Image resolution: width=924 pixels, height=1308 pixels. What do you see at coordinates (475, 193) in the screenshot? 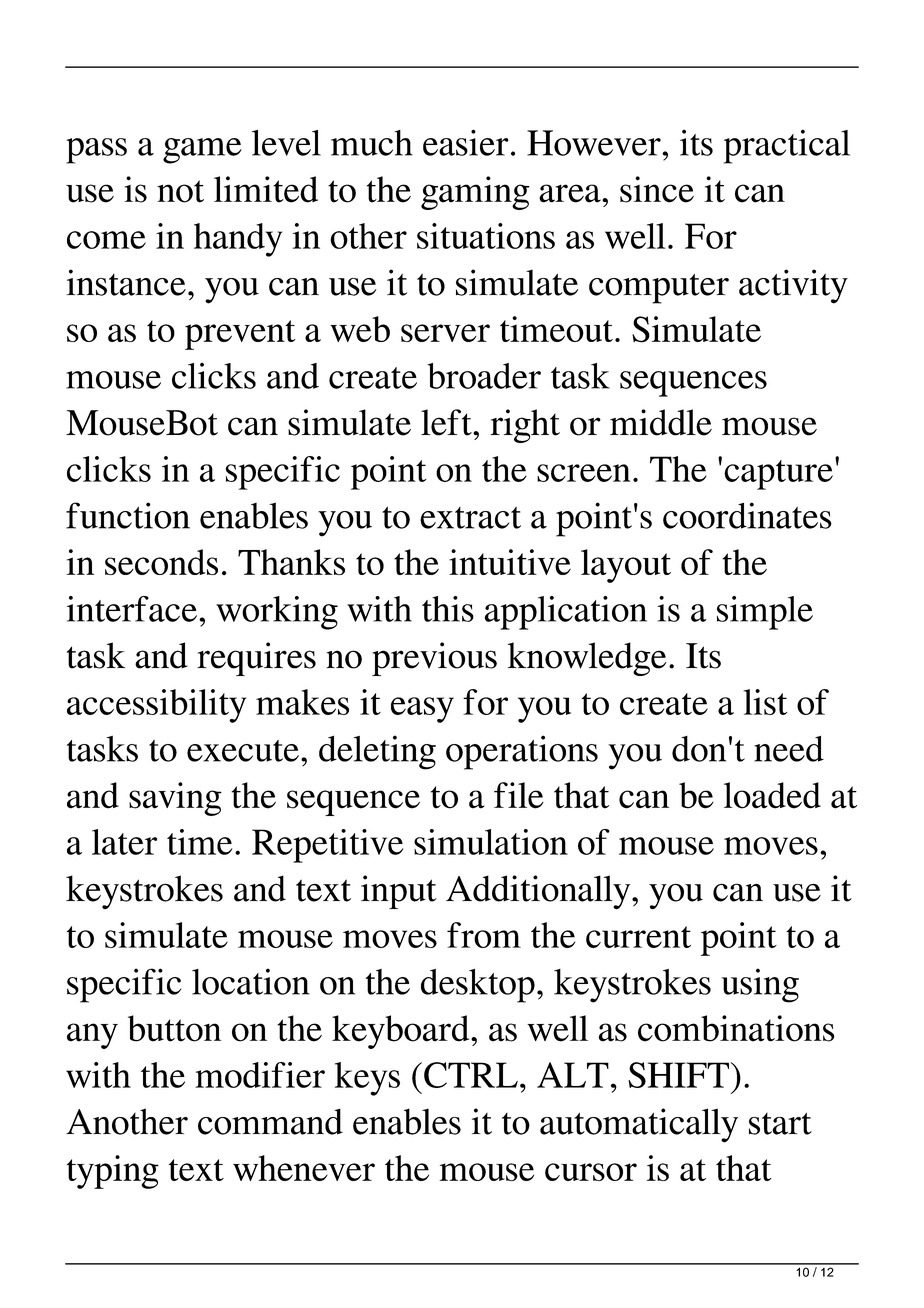
I see `gaming` at bounding box center [475, 193].
